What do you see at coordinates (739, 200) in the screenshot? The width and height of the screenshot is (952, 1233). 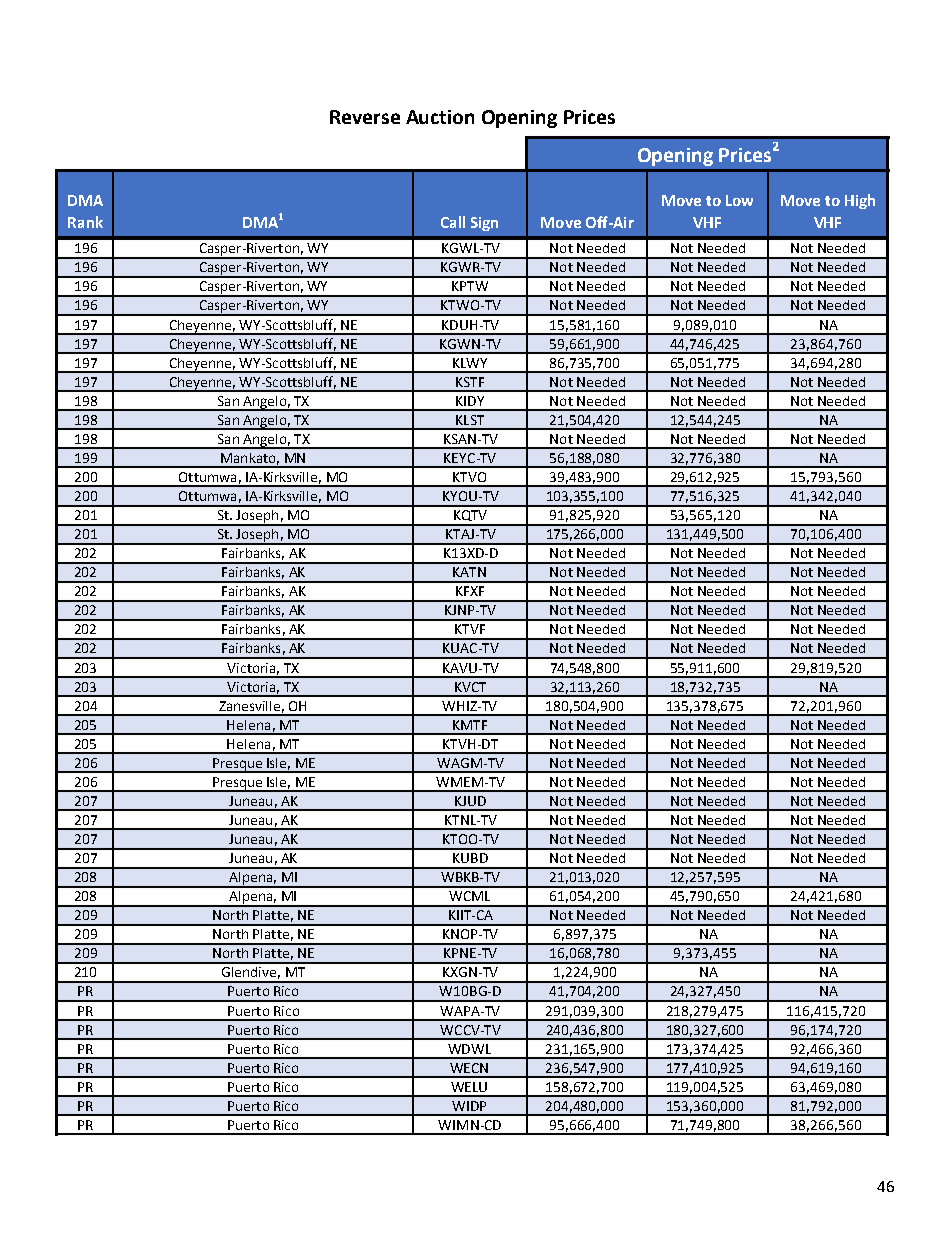 I see `Low` at bounding box center [739, 200].
